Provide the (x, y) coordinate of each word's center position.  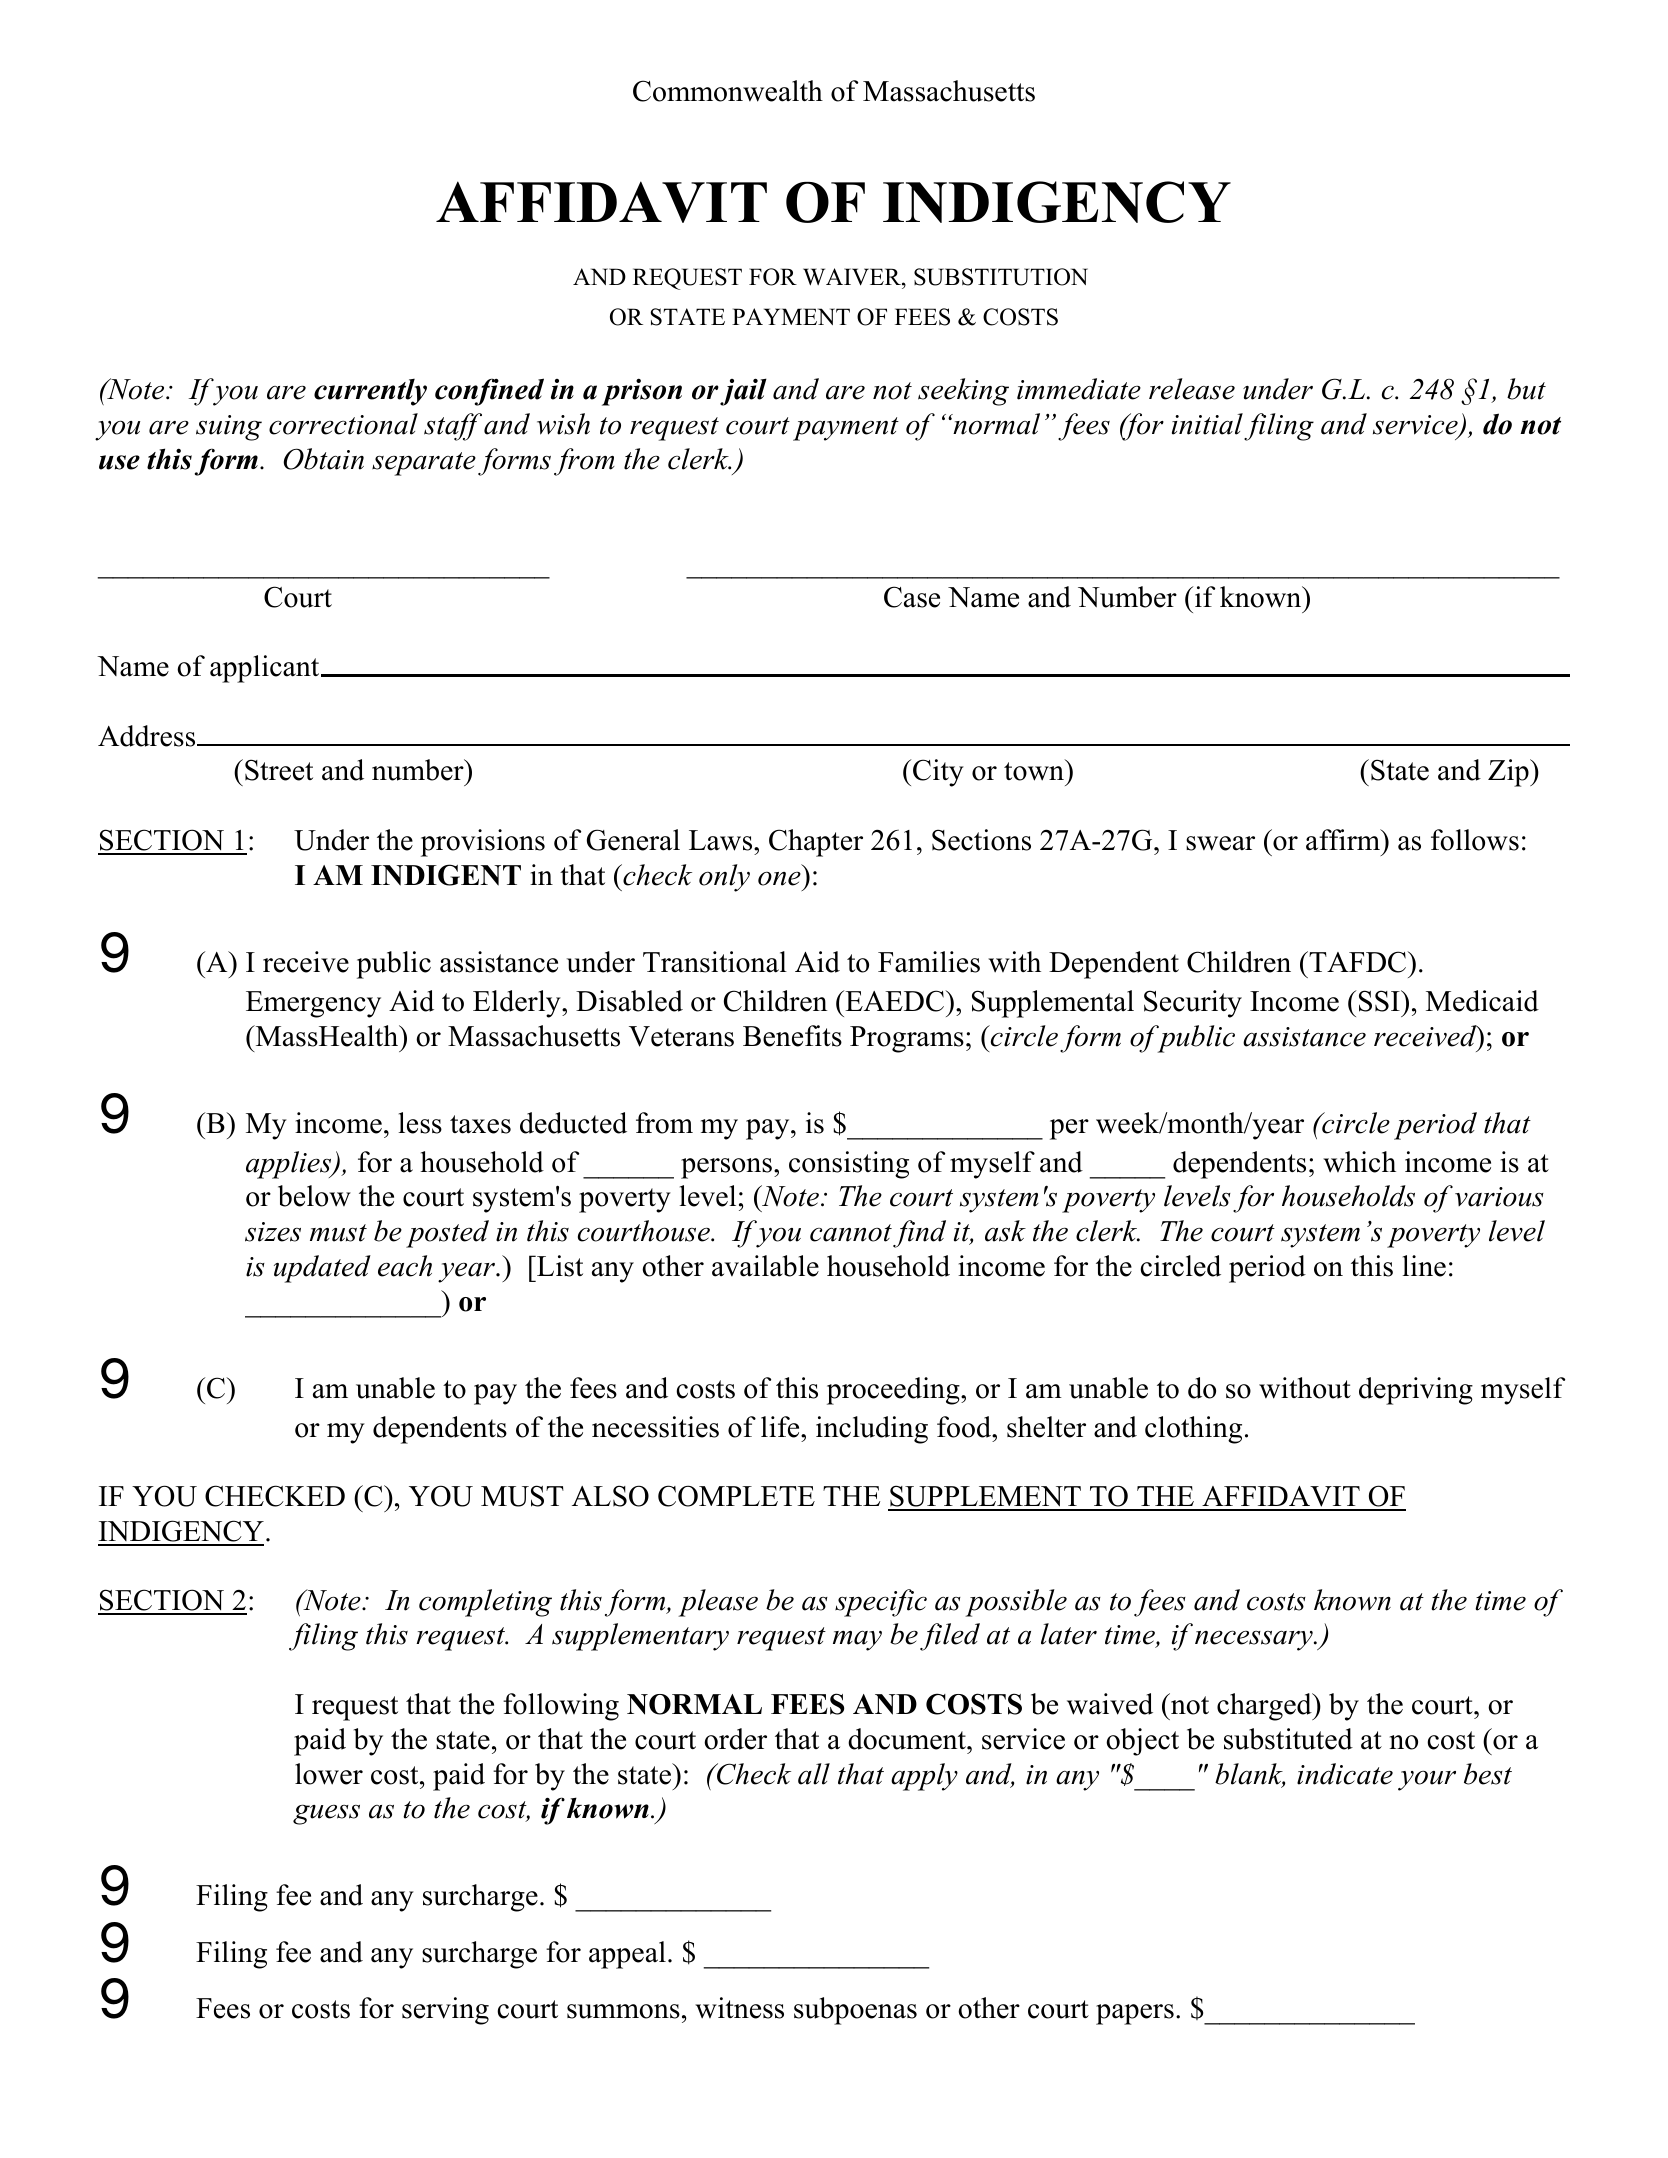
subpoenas (855, 2011)
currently (370, 392)
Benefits (792, 1036)
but (1526, 389)
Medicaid (1482, 1001)
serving (445, 2011)
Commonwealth (728, 91)
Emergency (313, 1004)
